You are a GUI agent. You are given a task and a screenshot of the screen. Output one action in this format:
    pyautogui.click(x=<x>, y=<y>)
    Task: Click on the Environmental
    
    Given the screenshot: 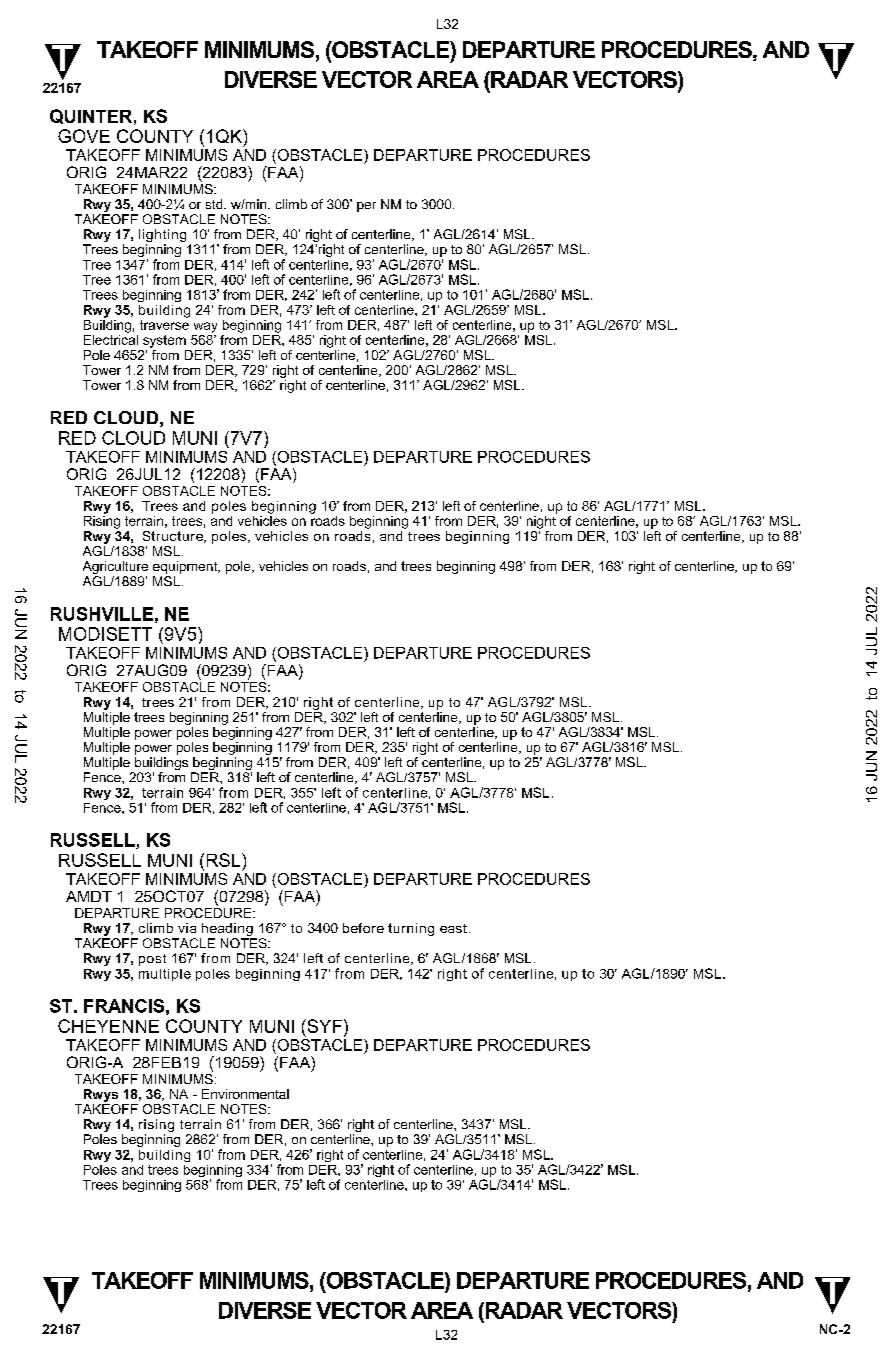 What is the action you would take?
    pyautogui.click(x=245, y=1094)
